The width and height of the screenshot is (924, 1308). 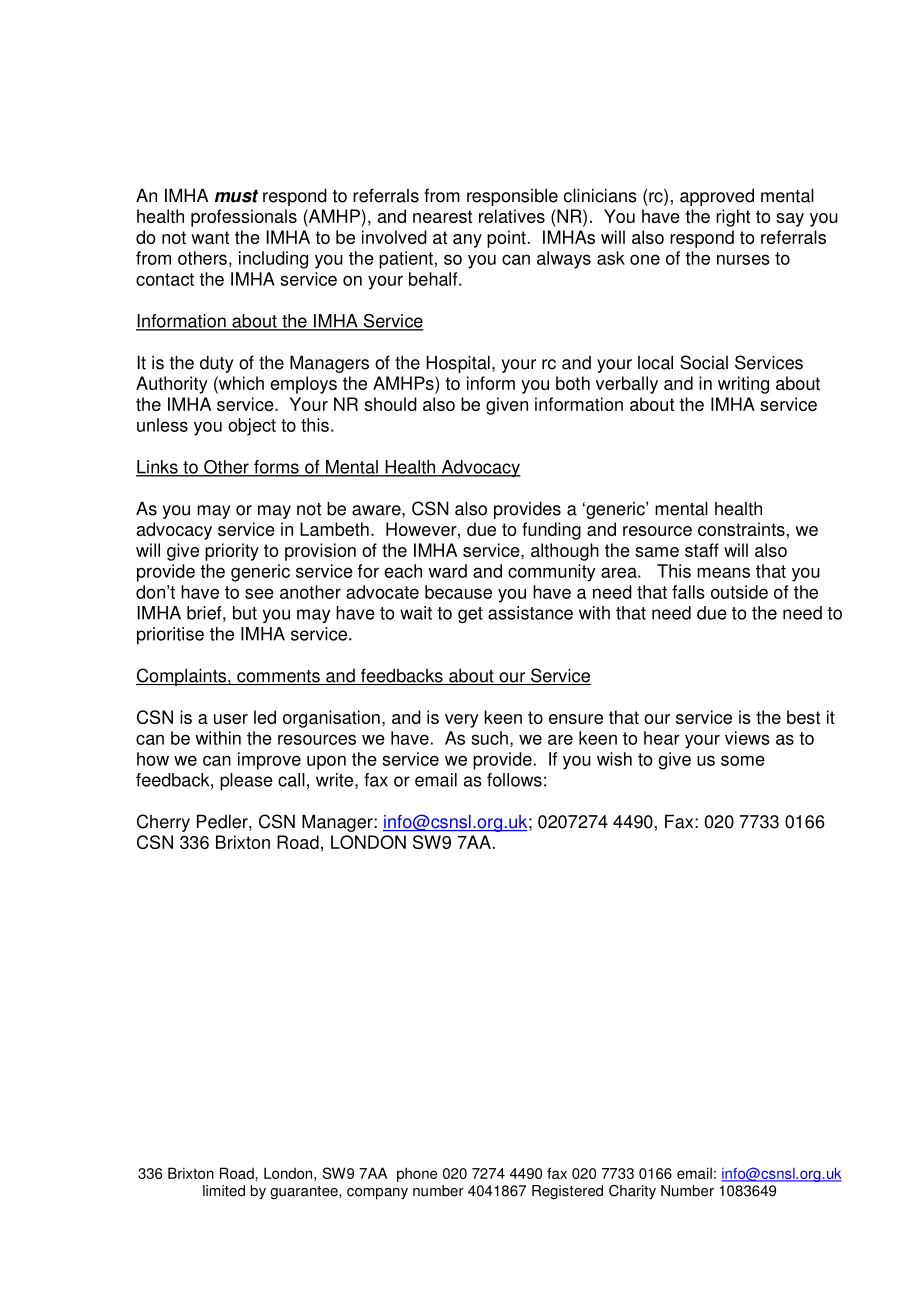 I want to click on right, so click(x=733, y=218).
